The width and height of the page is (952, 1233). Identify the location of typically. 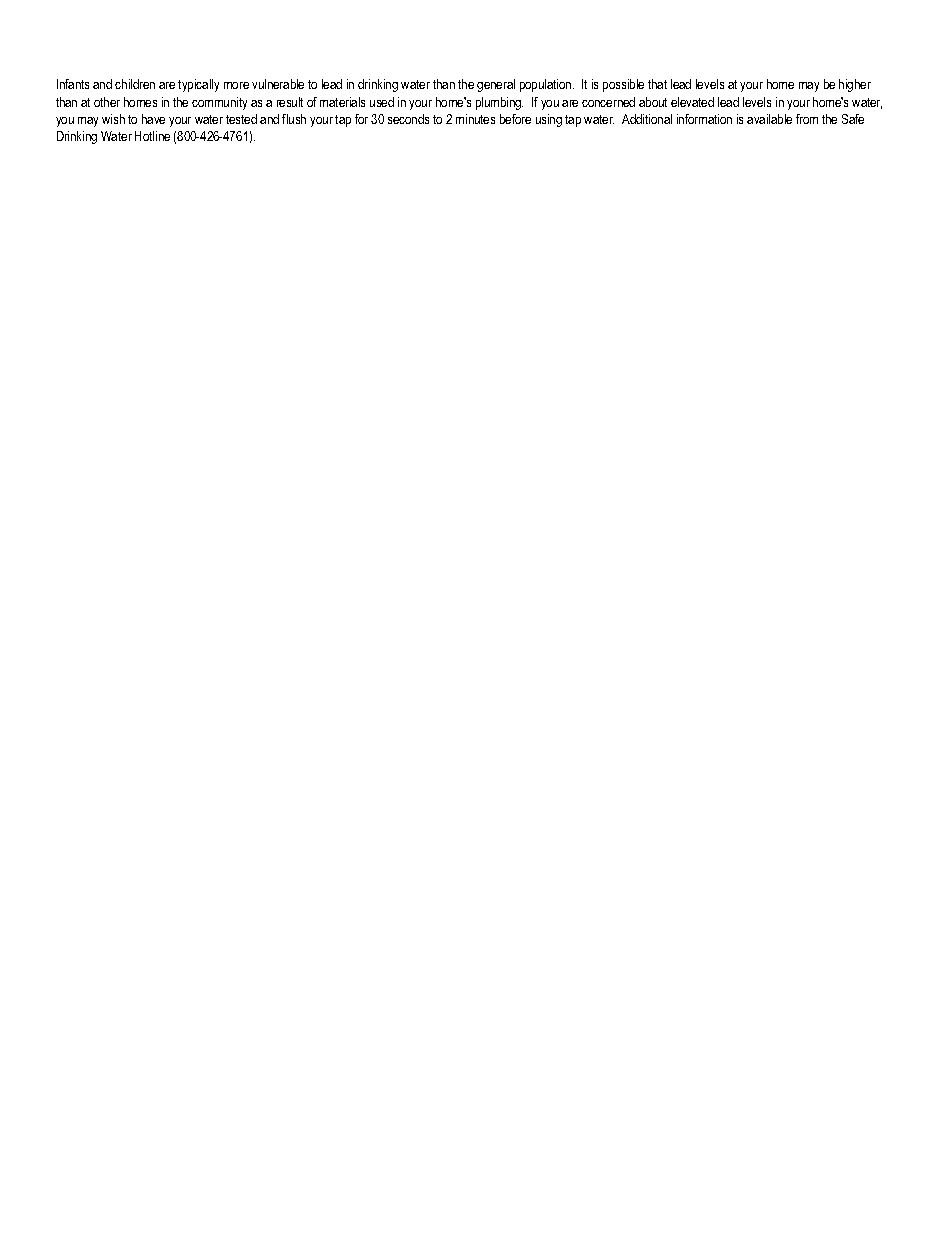
(198, 85).
